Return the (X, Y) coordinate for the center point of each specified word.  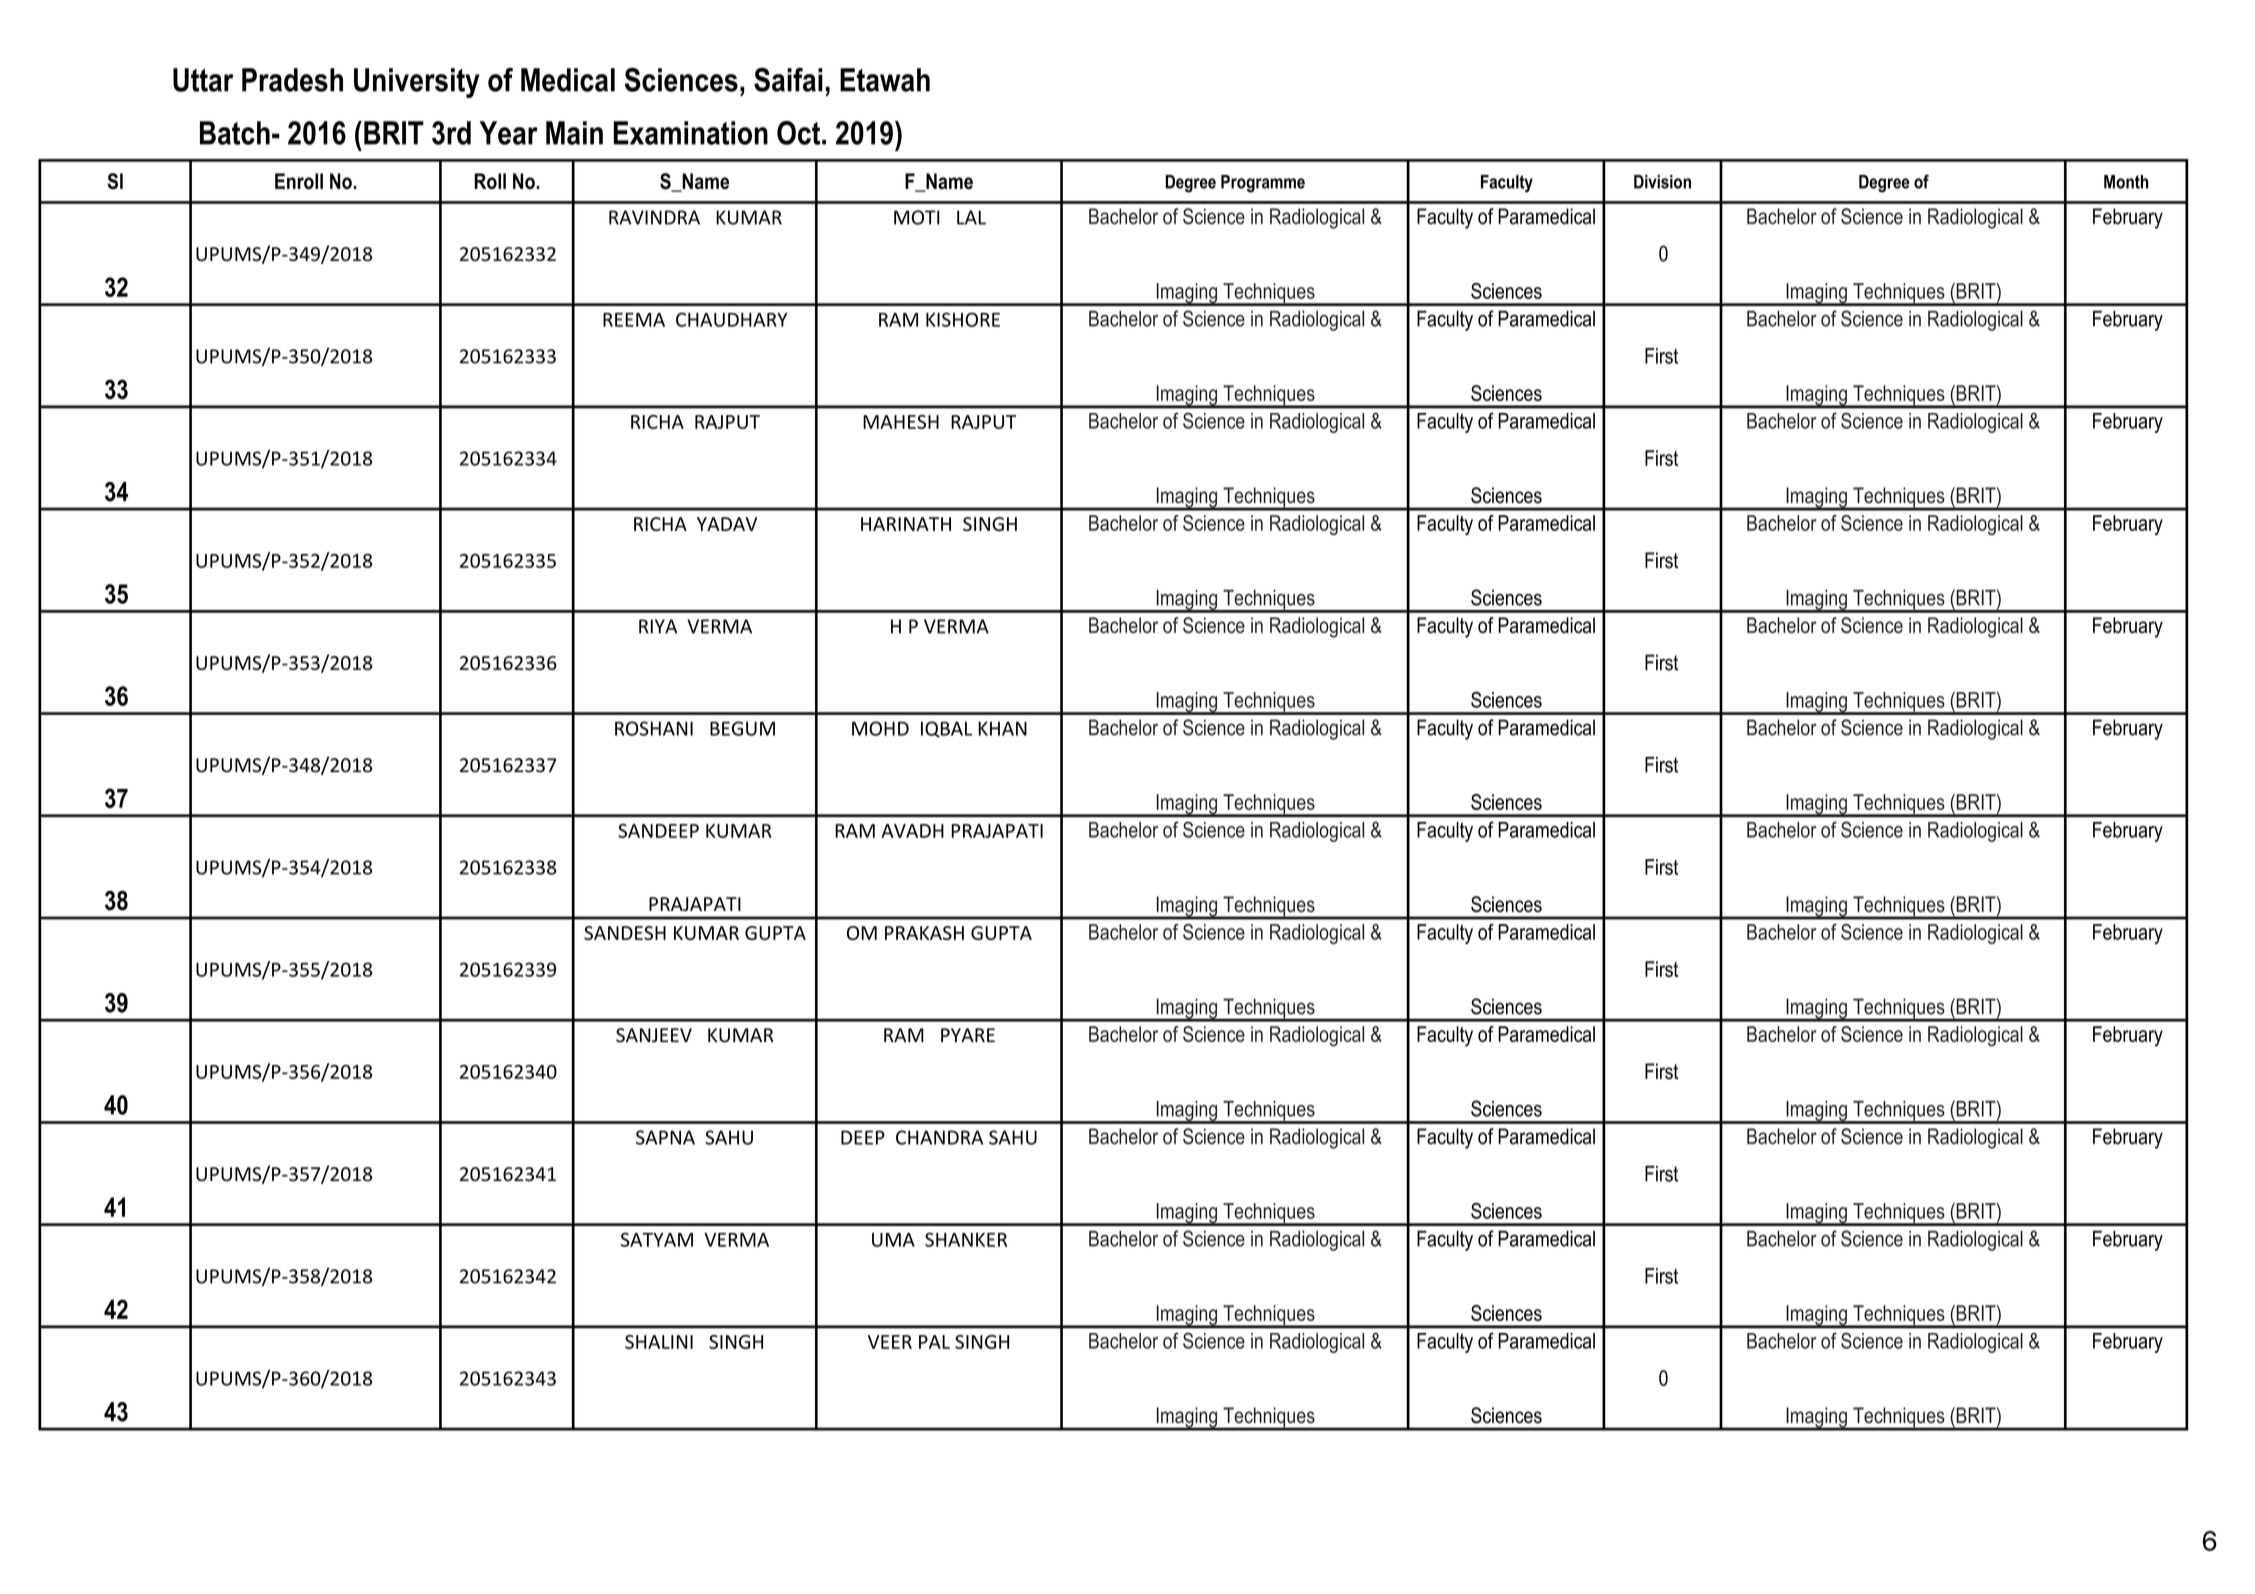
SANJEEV (654, 1035)
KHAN (1002, 728)
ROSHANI (654, 728)
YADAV (727, 524)
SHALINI (659, 1342)
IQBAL (946, 729)
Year (509, 133)
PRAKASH (924, 933)
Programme (1263, 184)
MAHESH (901, 422)
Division (1662, 182)
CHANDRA (939, 1137)
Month (2126, 182)
